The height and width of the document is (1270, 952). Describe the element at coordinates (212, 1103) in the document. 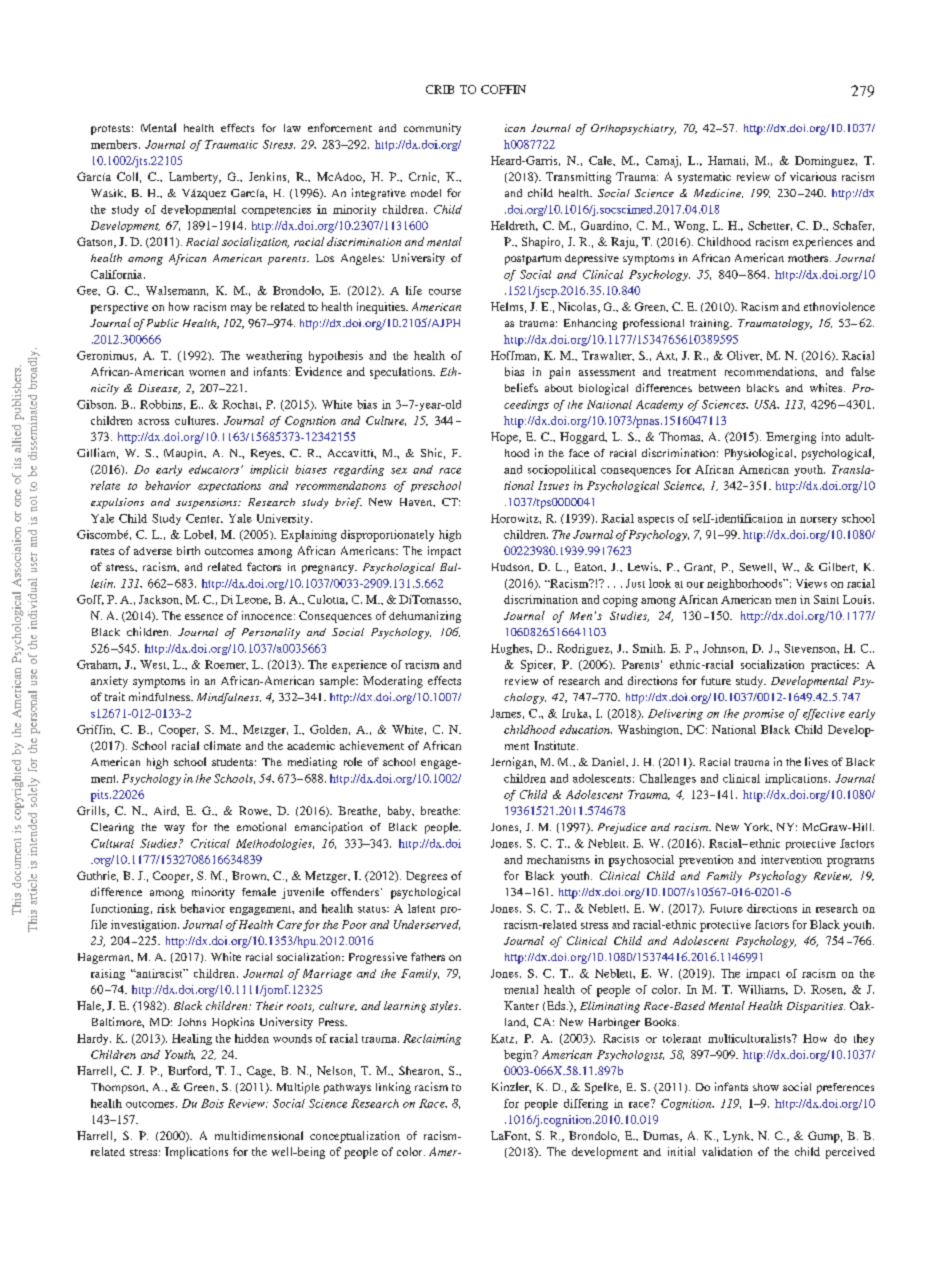

I see `Bois` at that location.
